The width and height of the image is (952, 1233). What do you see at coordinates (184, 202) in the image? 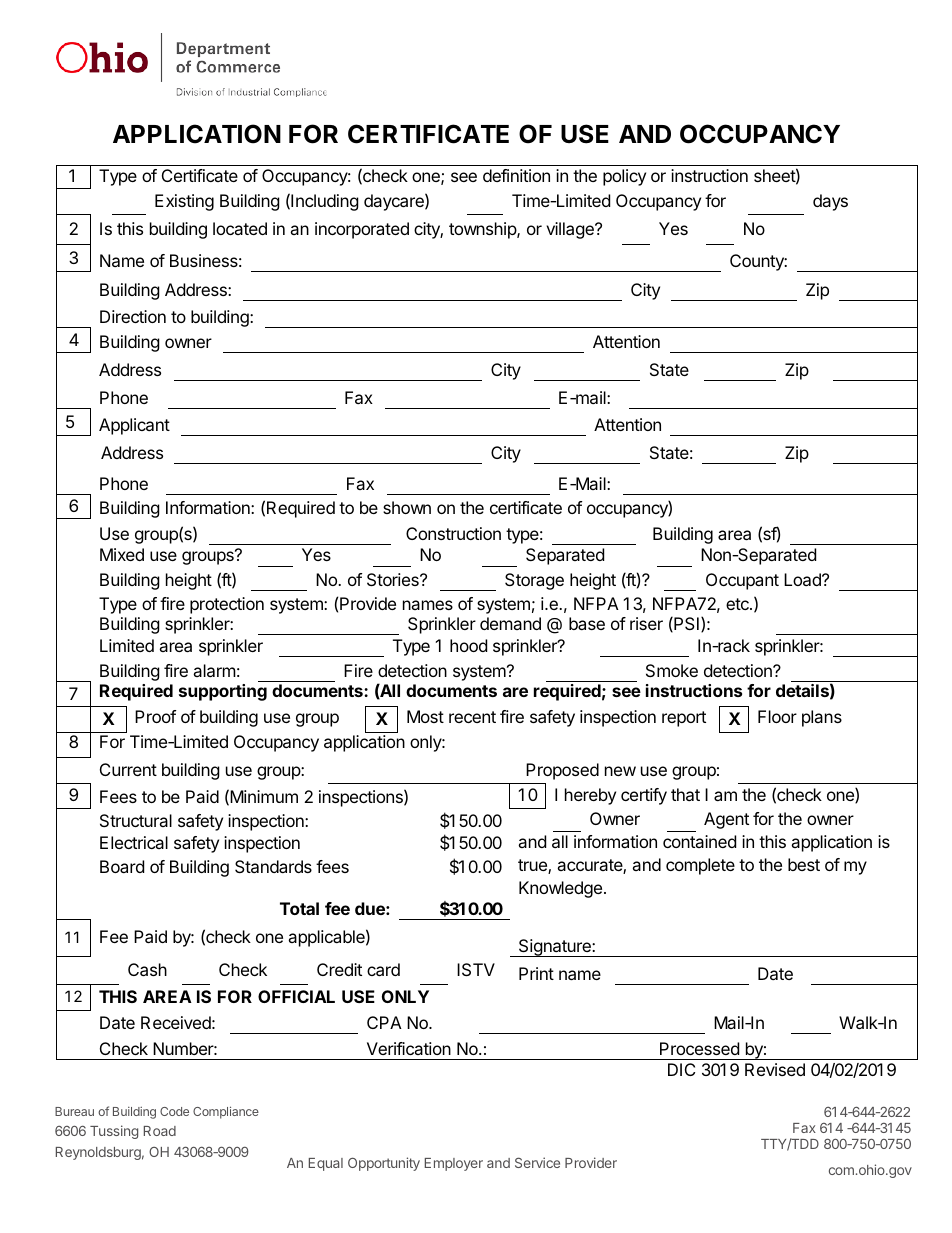
I see `Existing` at bounding box center [184, 202].
